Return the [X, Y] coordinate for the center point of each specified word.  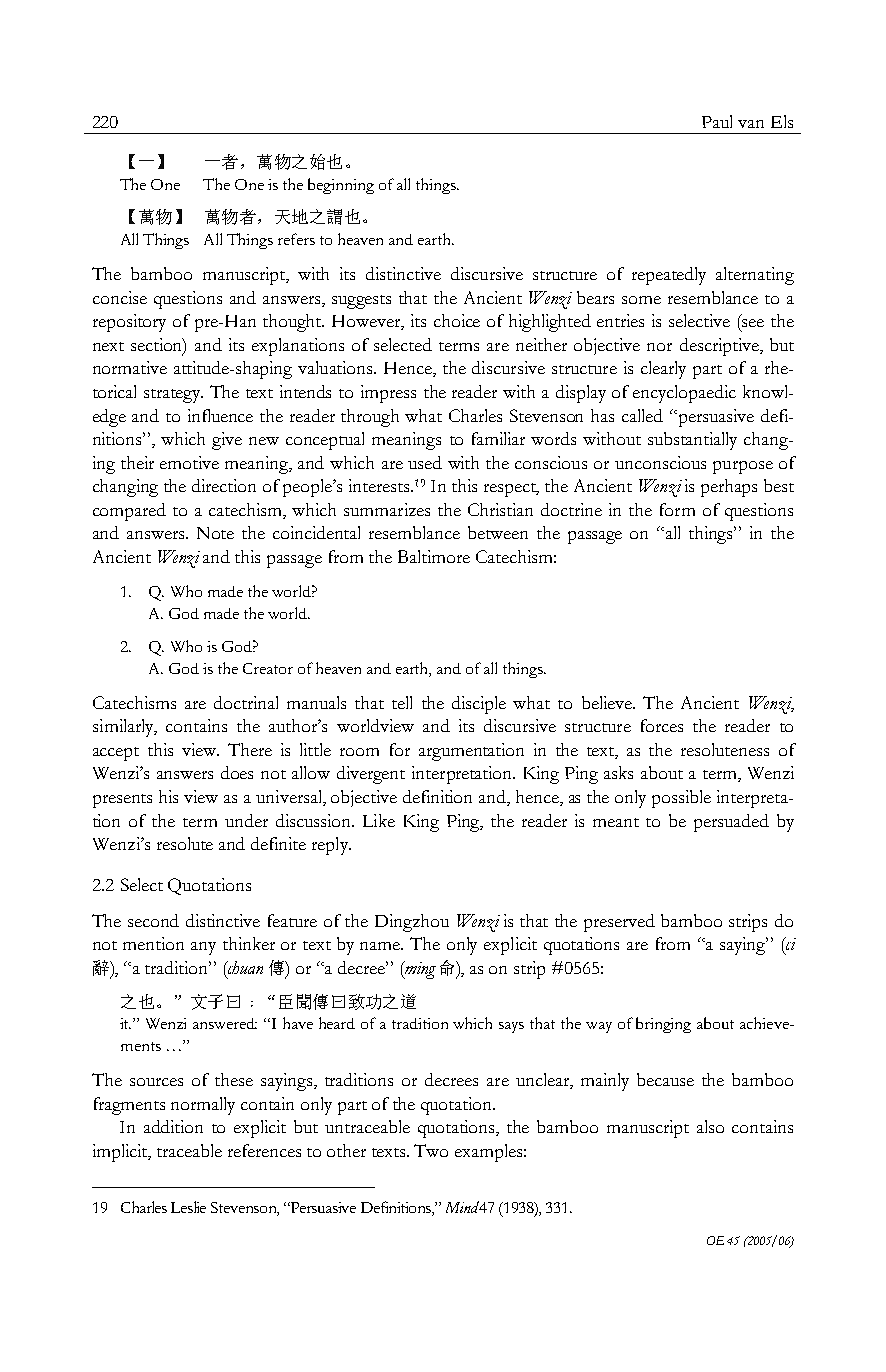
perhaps [729, 488]
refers [296, 239]
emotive [189, 462]
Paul [717, 121]
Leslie [188, 1207]
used [425, 462]
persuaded [731, 823]
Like [379, 820]
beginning [341, 186]
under [246, 820]
